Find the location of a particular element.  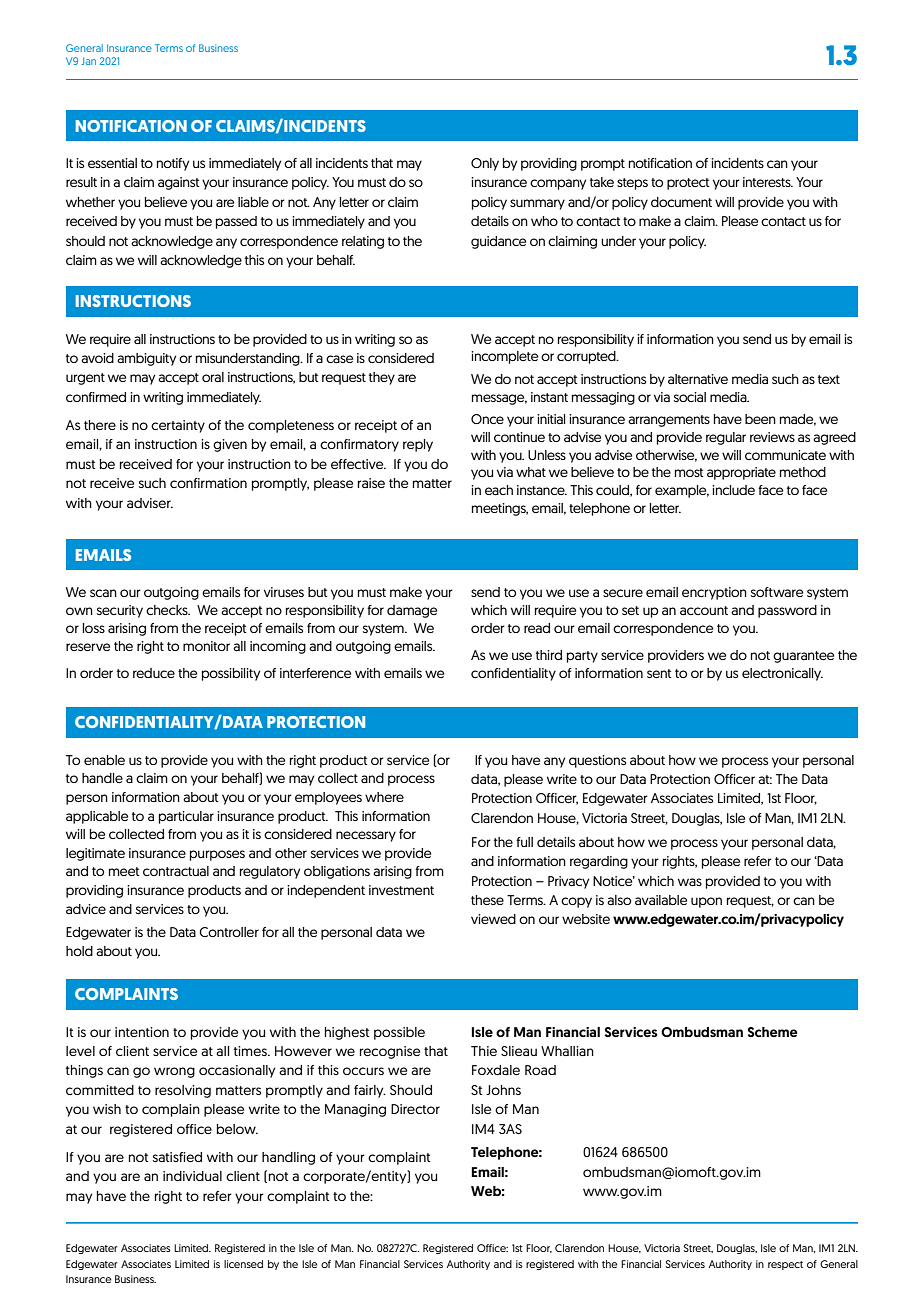

respect is located at coordinates (785, 1265).
